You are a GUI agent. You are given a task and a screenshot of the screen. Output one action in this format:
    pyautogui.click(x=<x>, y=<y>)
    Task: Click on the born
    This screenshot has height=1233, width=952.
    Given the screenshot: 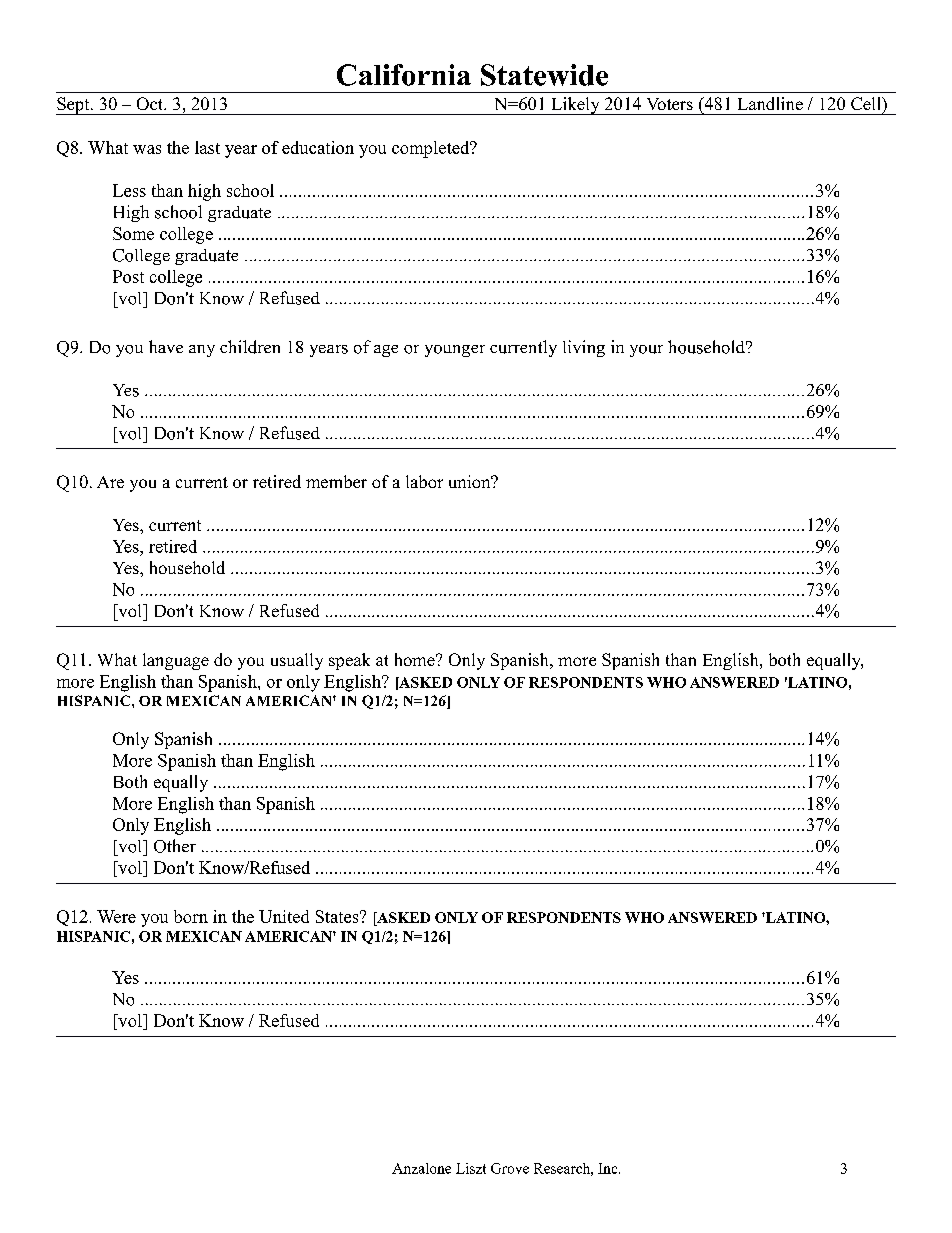 What is the action you would take?
    pyautogui.click(x=191, y=916)
